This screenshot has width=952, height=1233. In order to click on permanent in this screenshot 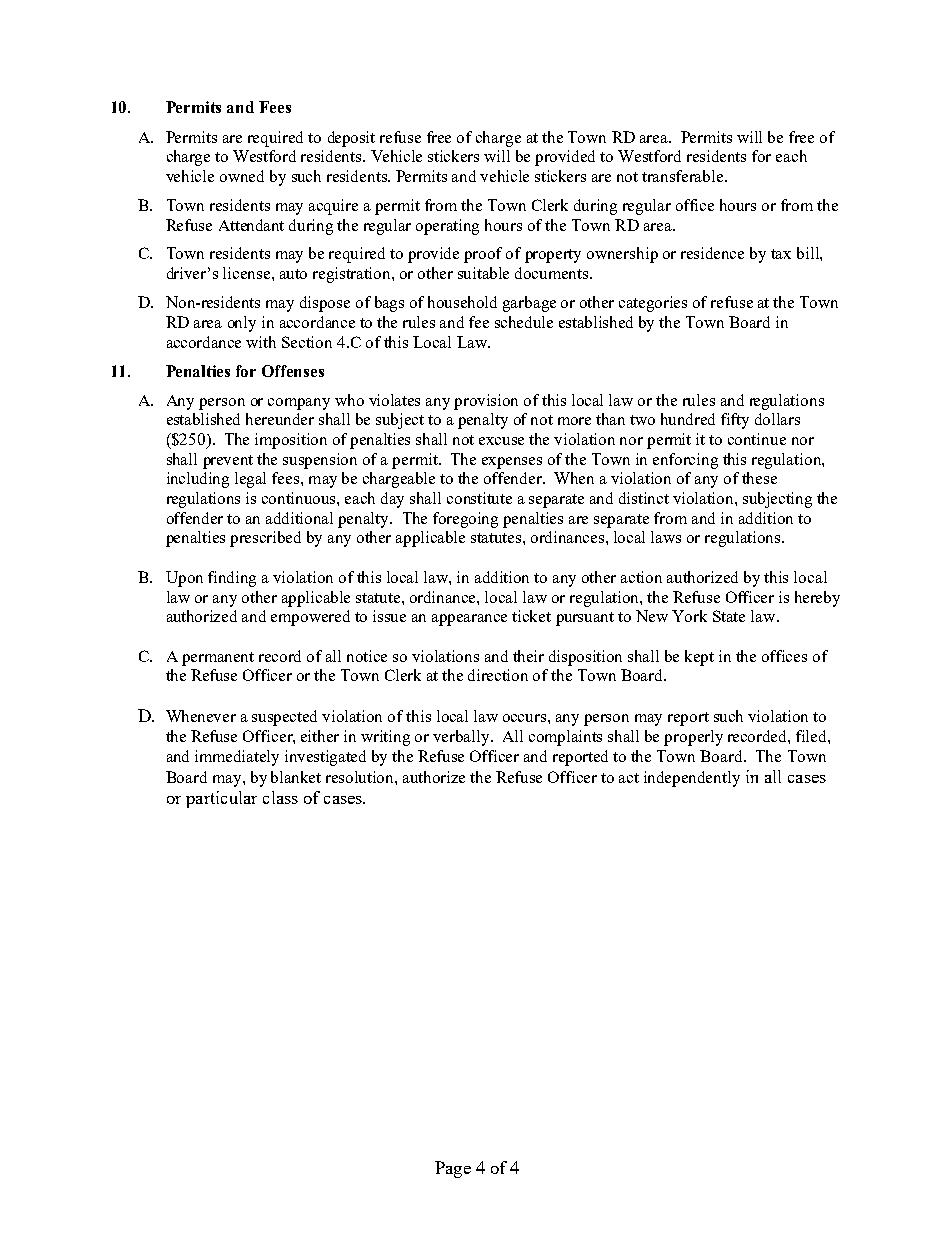, I will do `click(218, 659)`.
